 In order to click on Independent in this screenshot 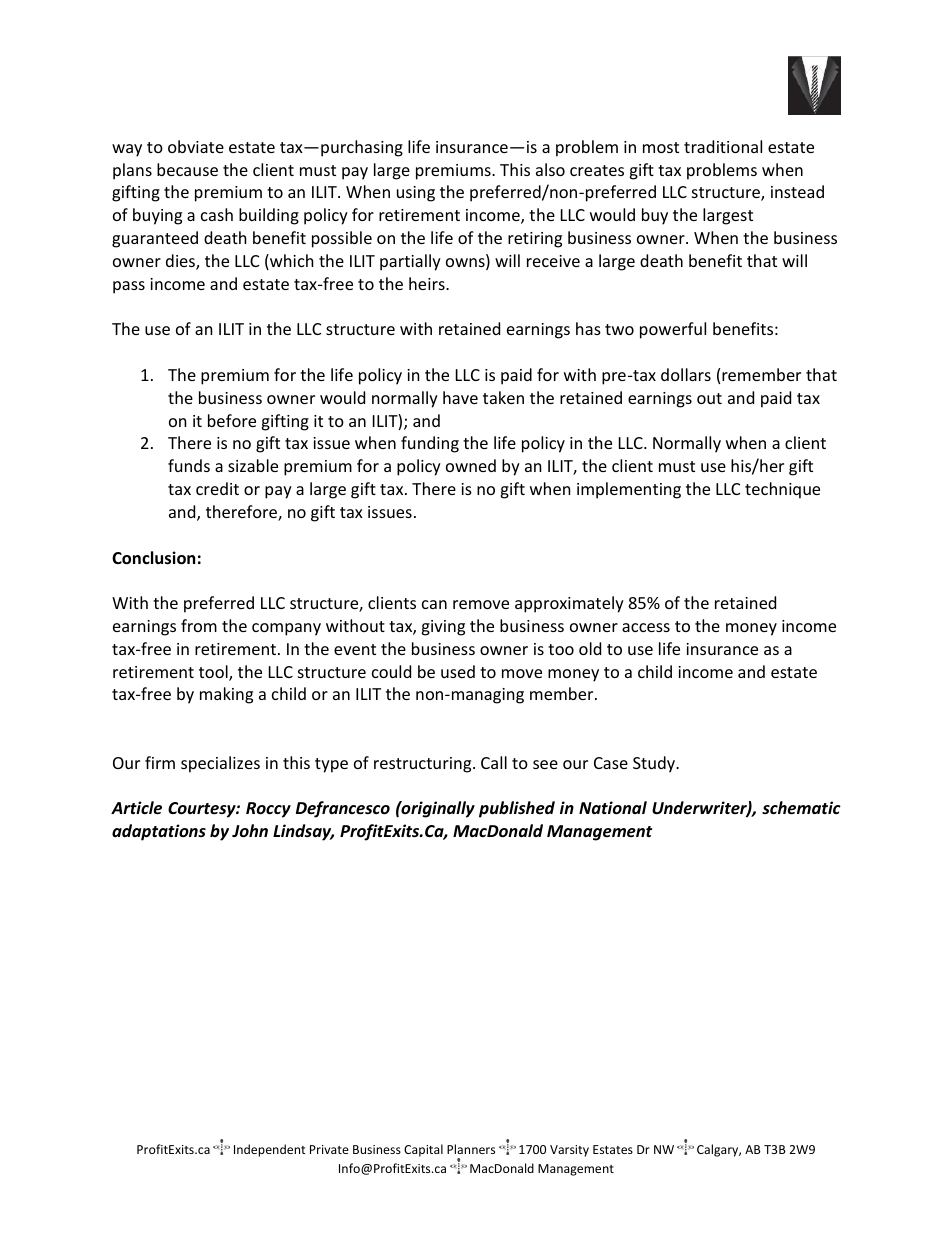, I will do `click(270, 1150)`.
